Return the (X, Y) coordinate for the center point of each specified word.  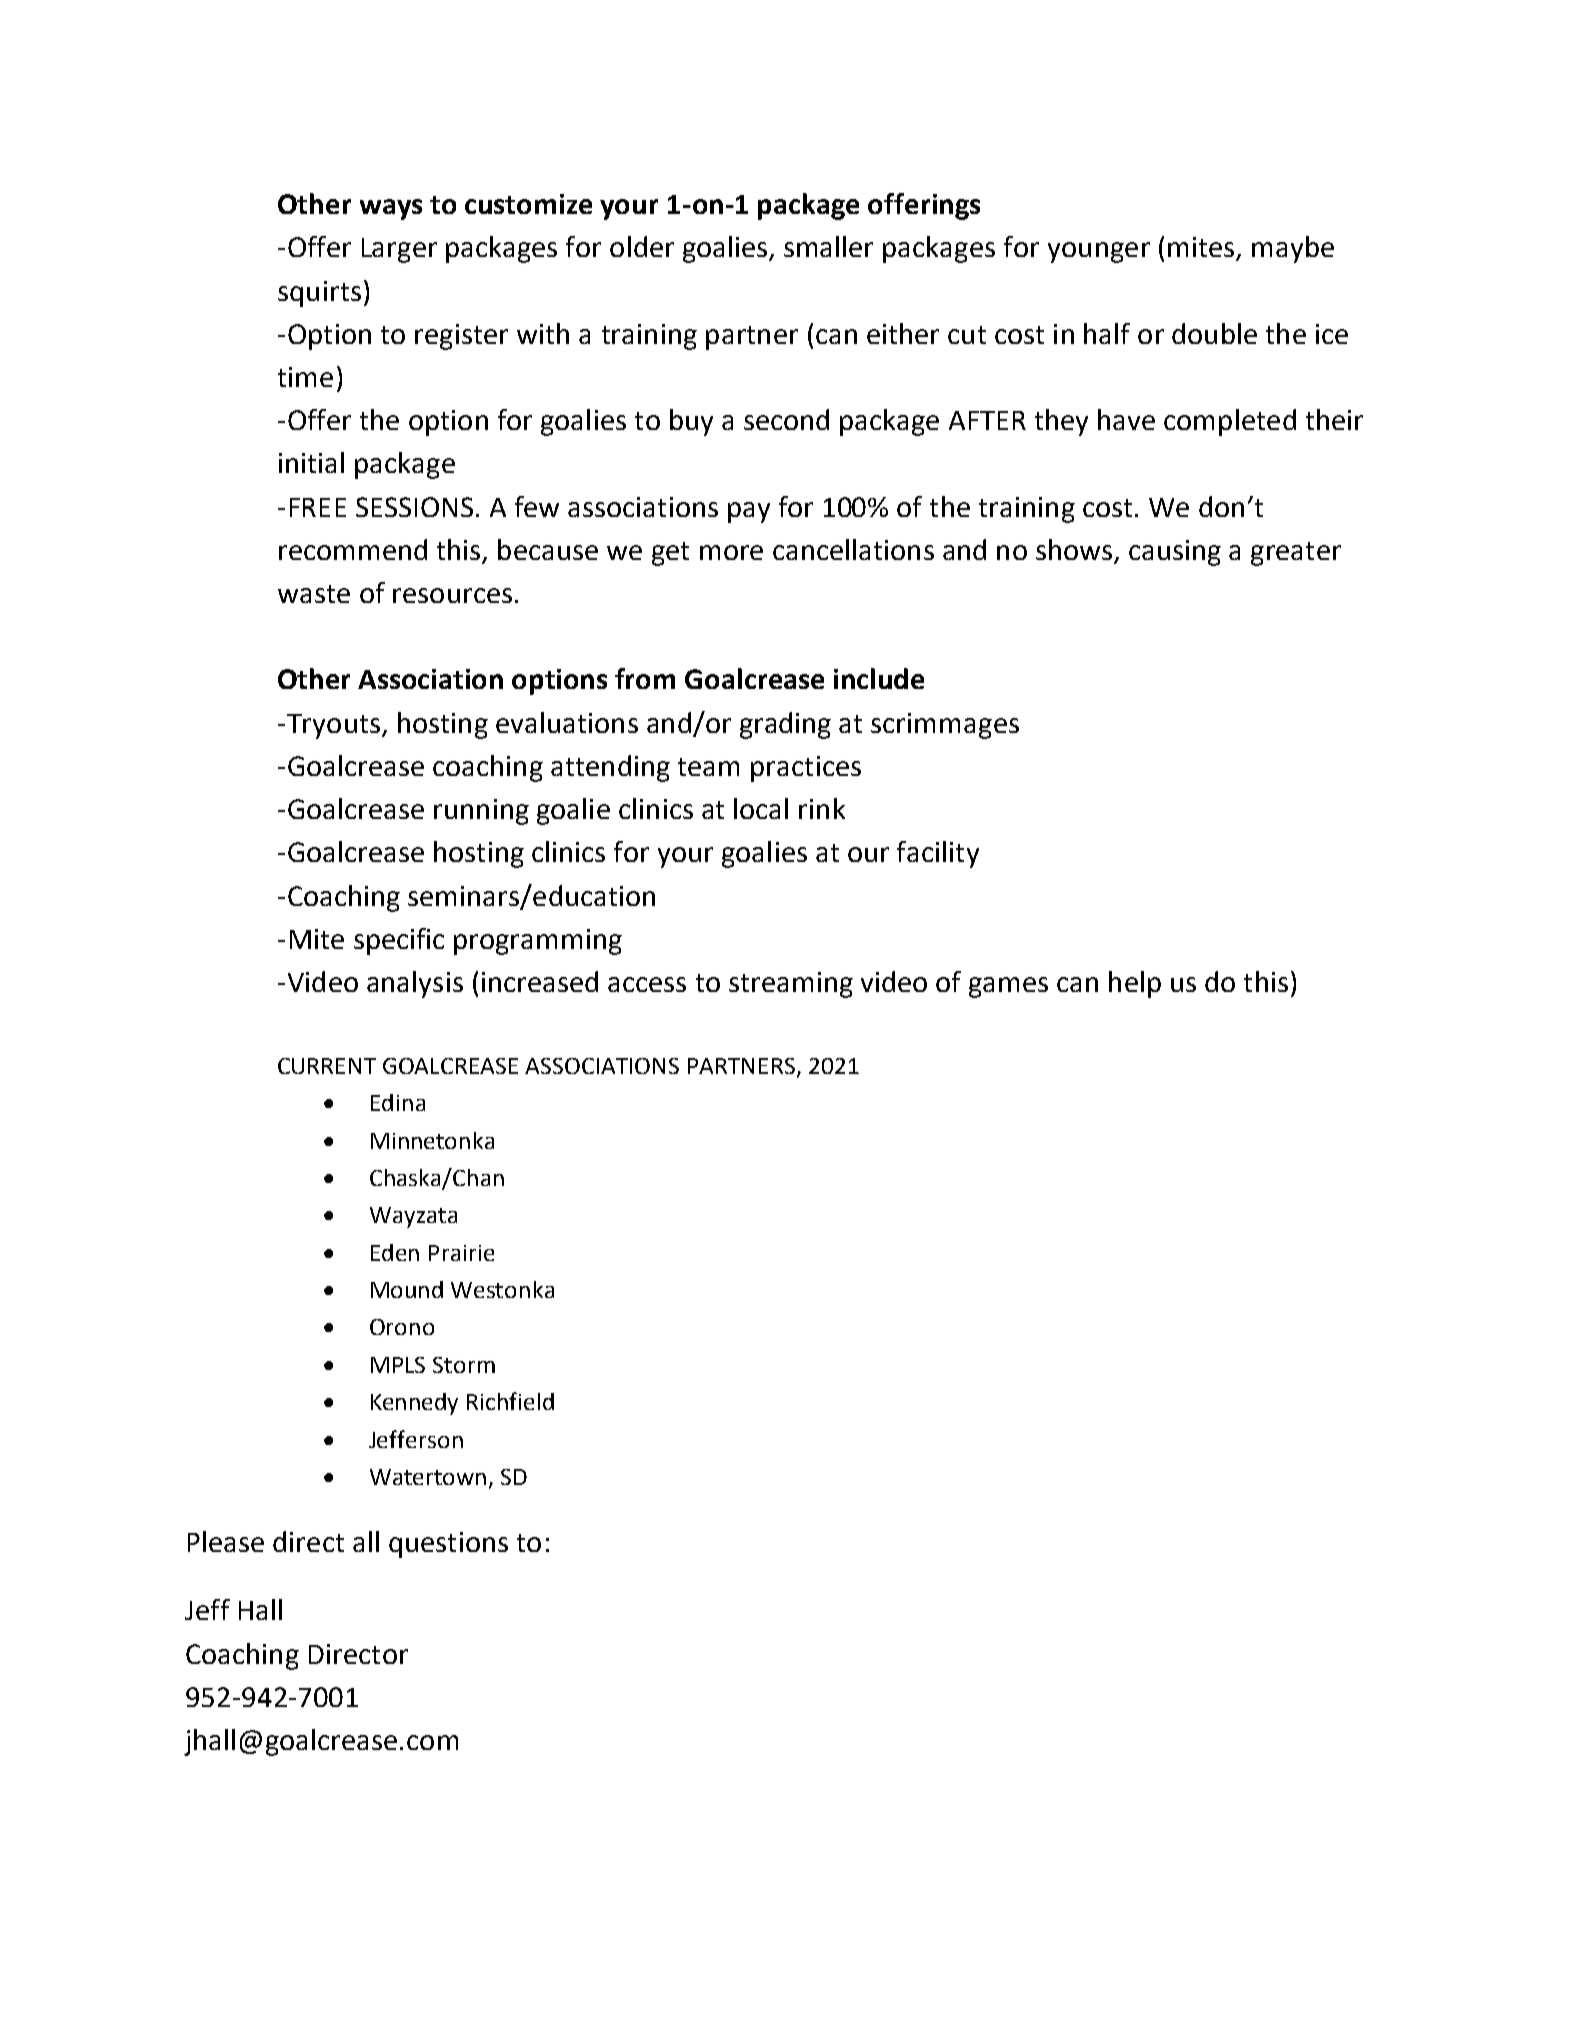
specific (399, 941)
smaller (828, 246)
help (1135, 984)
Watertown (428, 1477)
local (761, 808)
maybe (1293, 249)
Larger (399, 250)
